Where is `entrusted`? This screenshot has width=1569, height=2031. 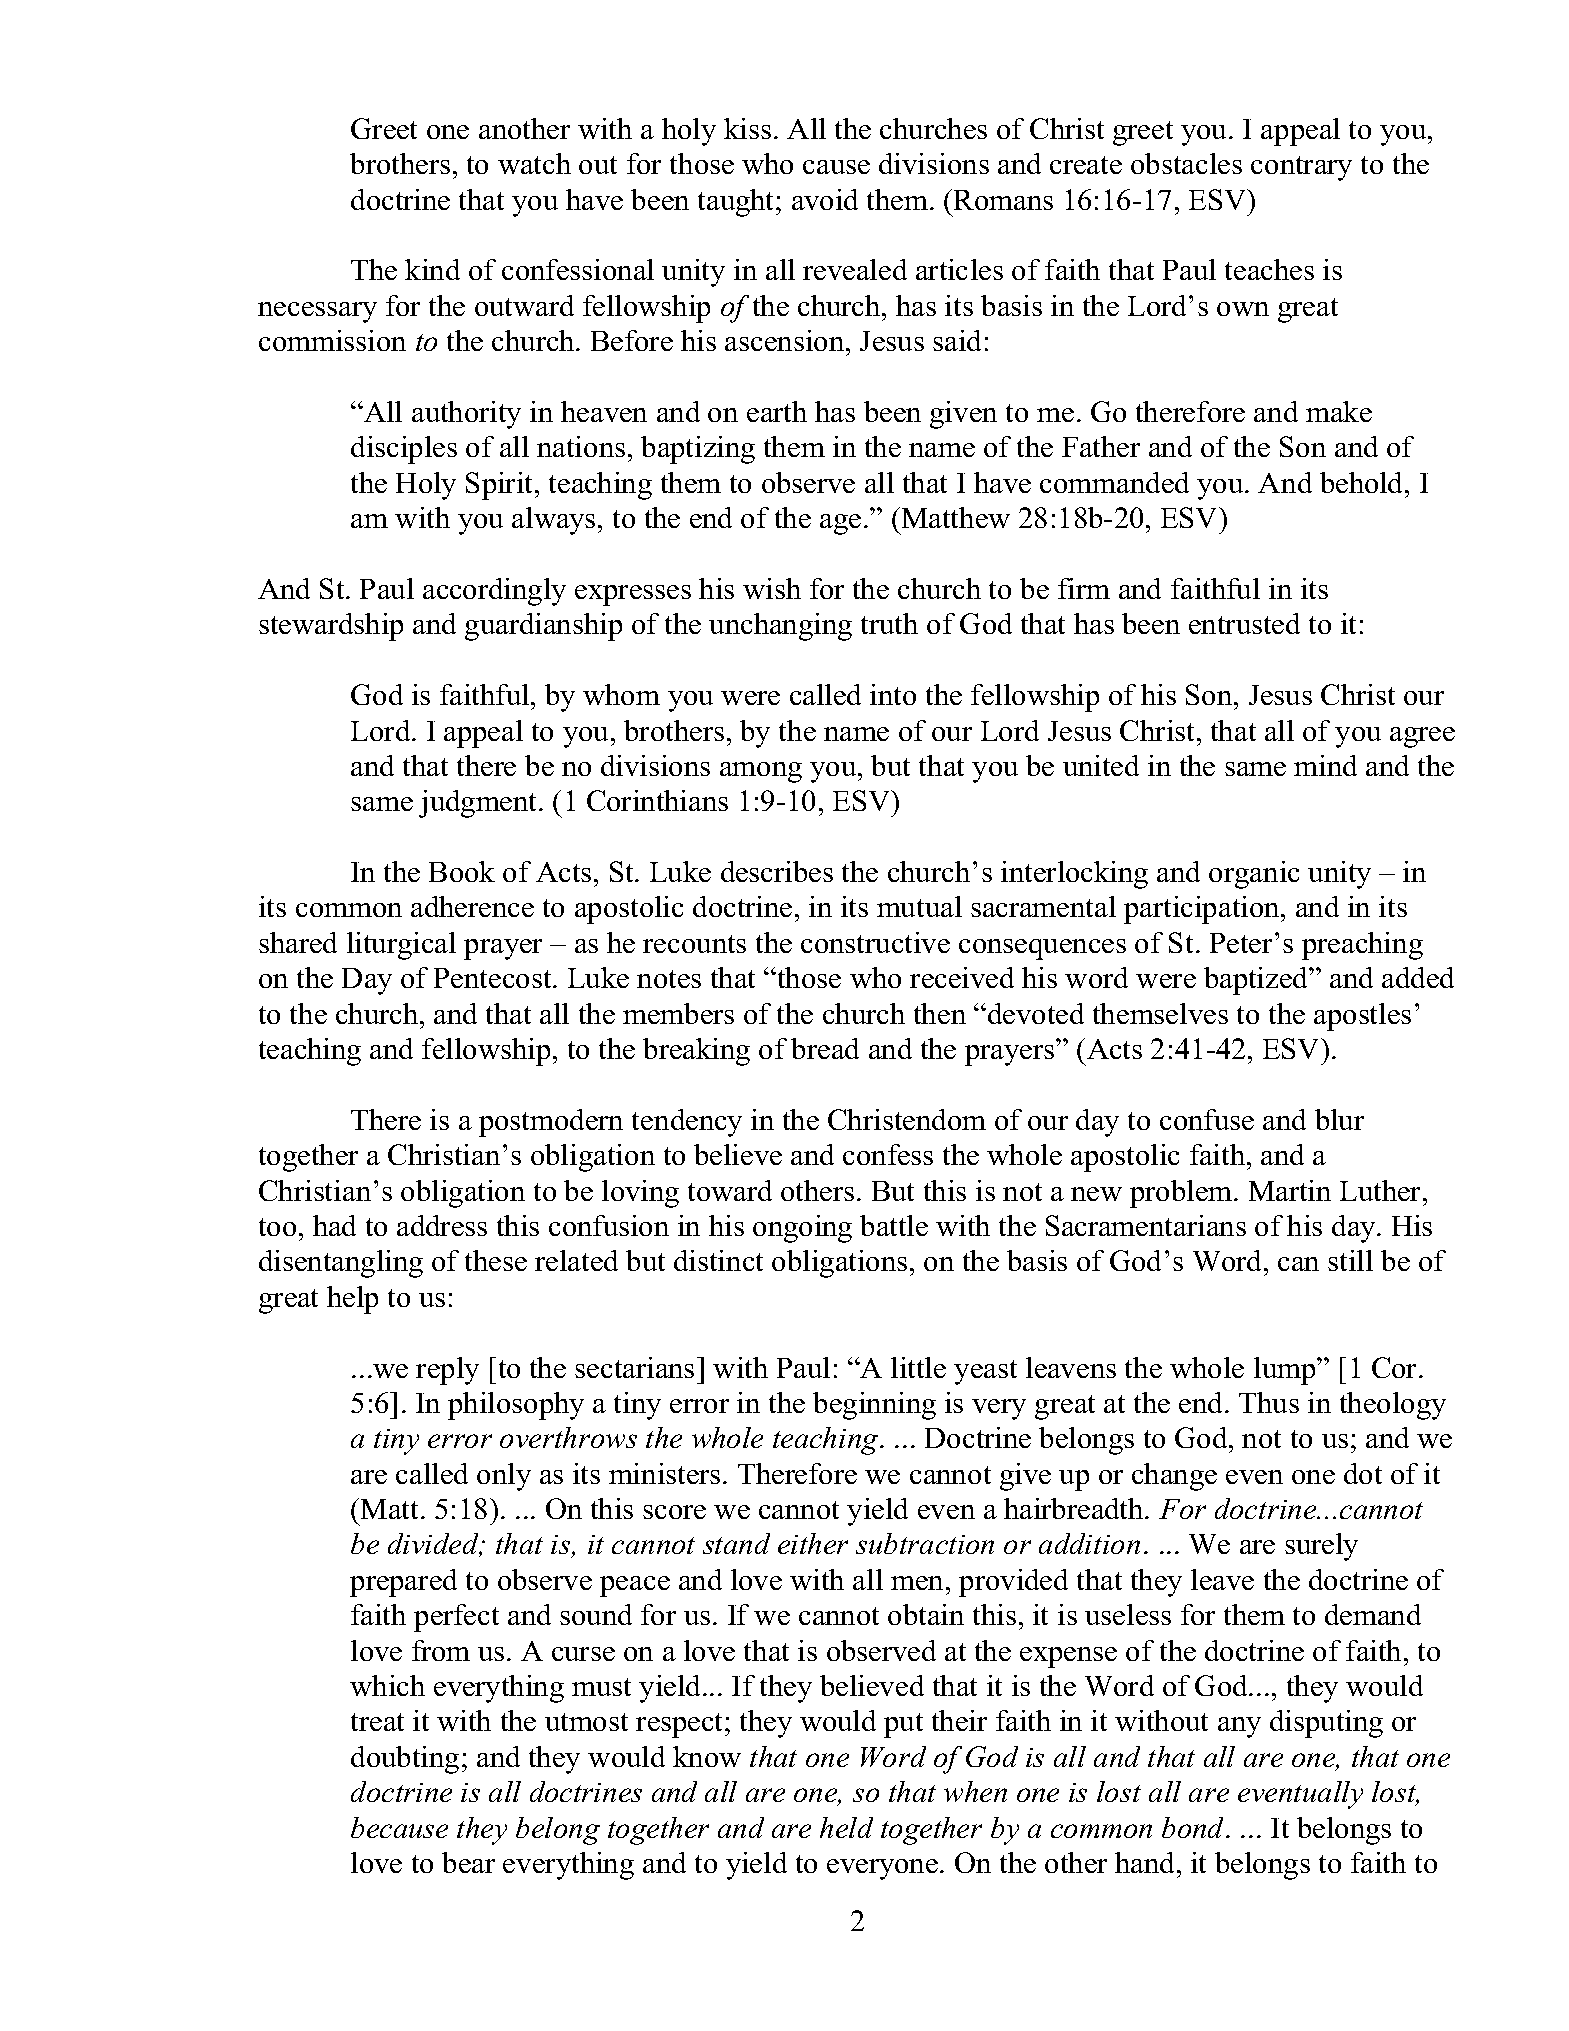 entrusted is located at coordinates (1244, 623).
